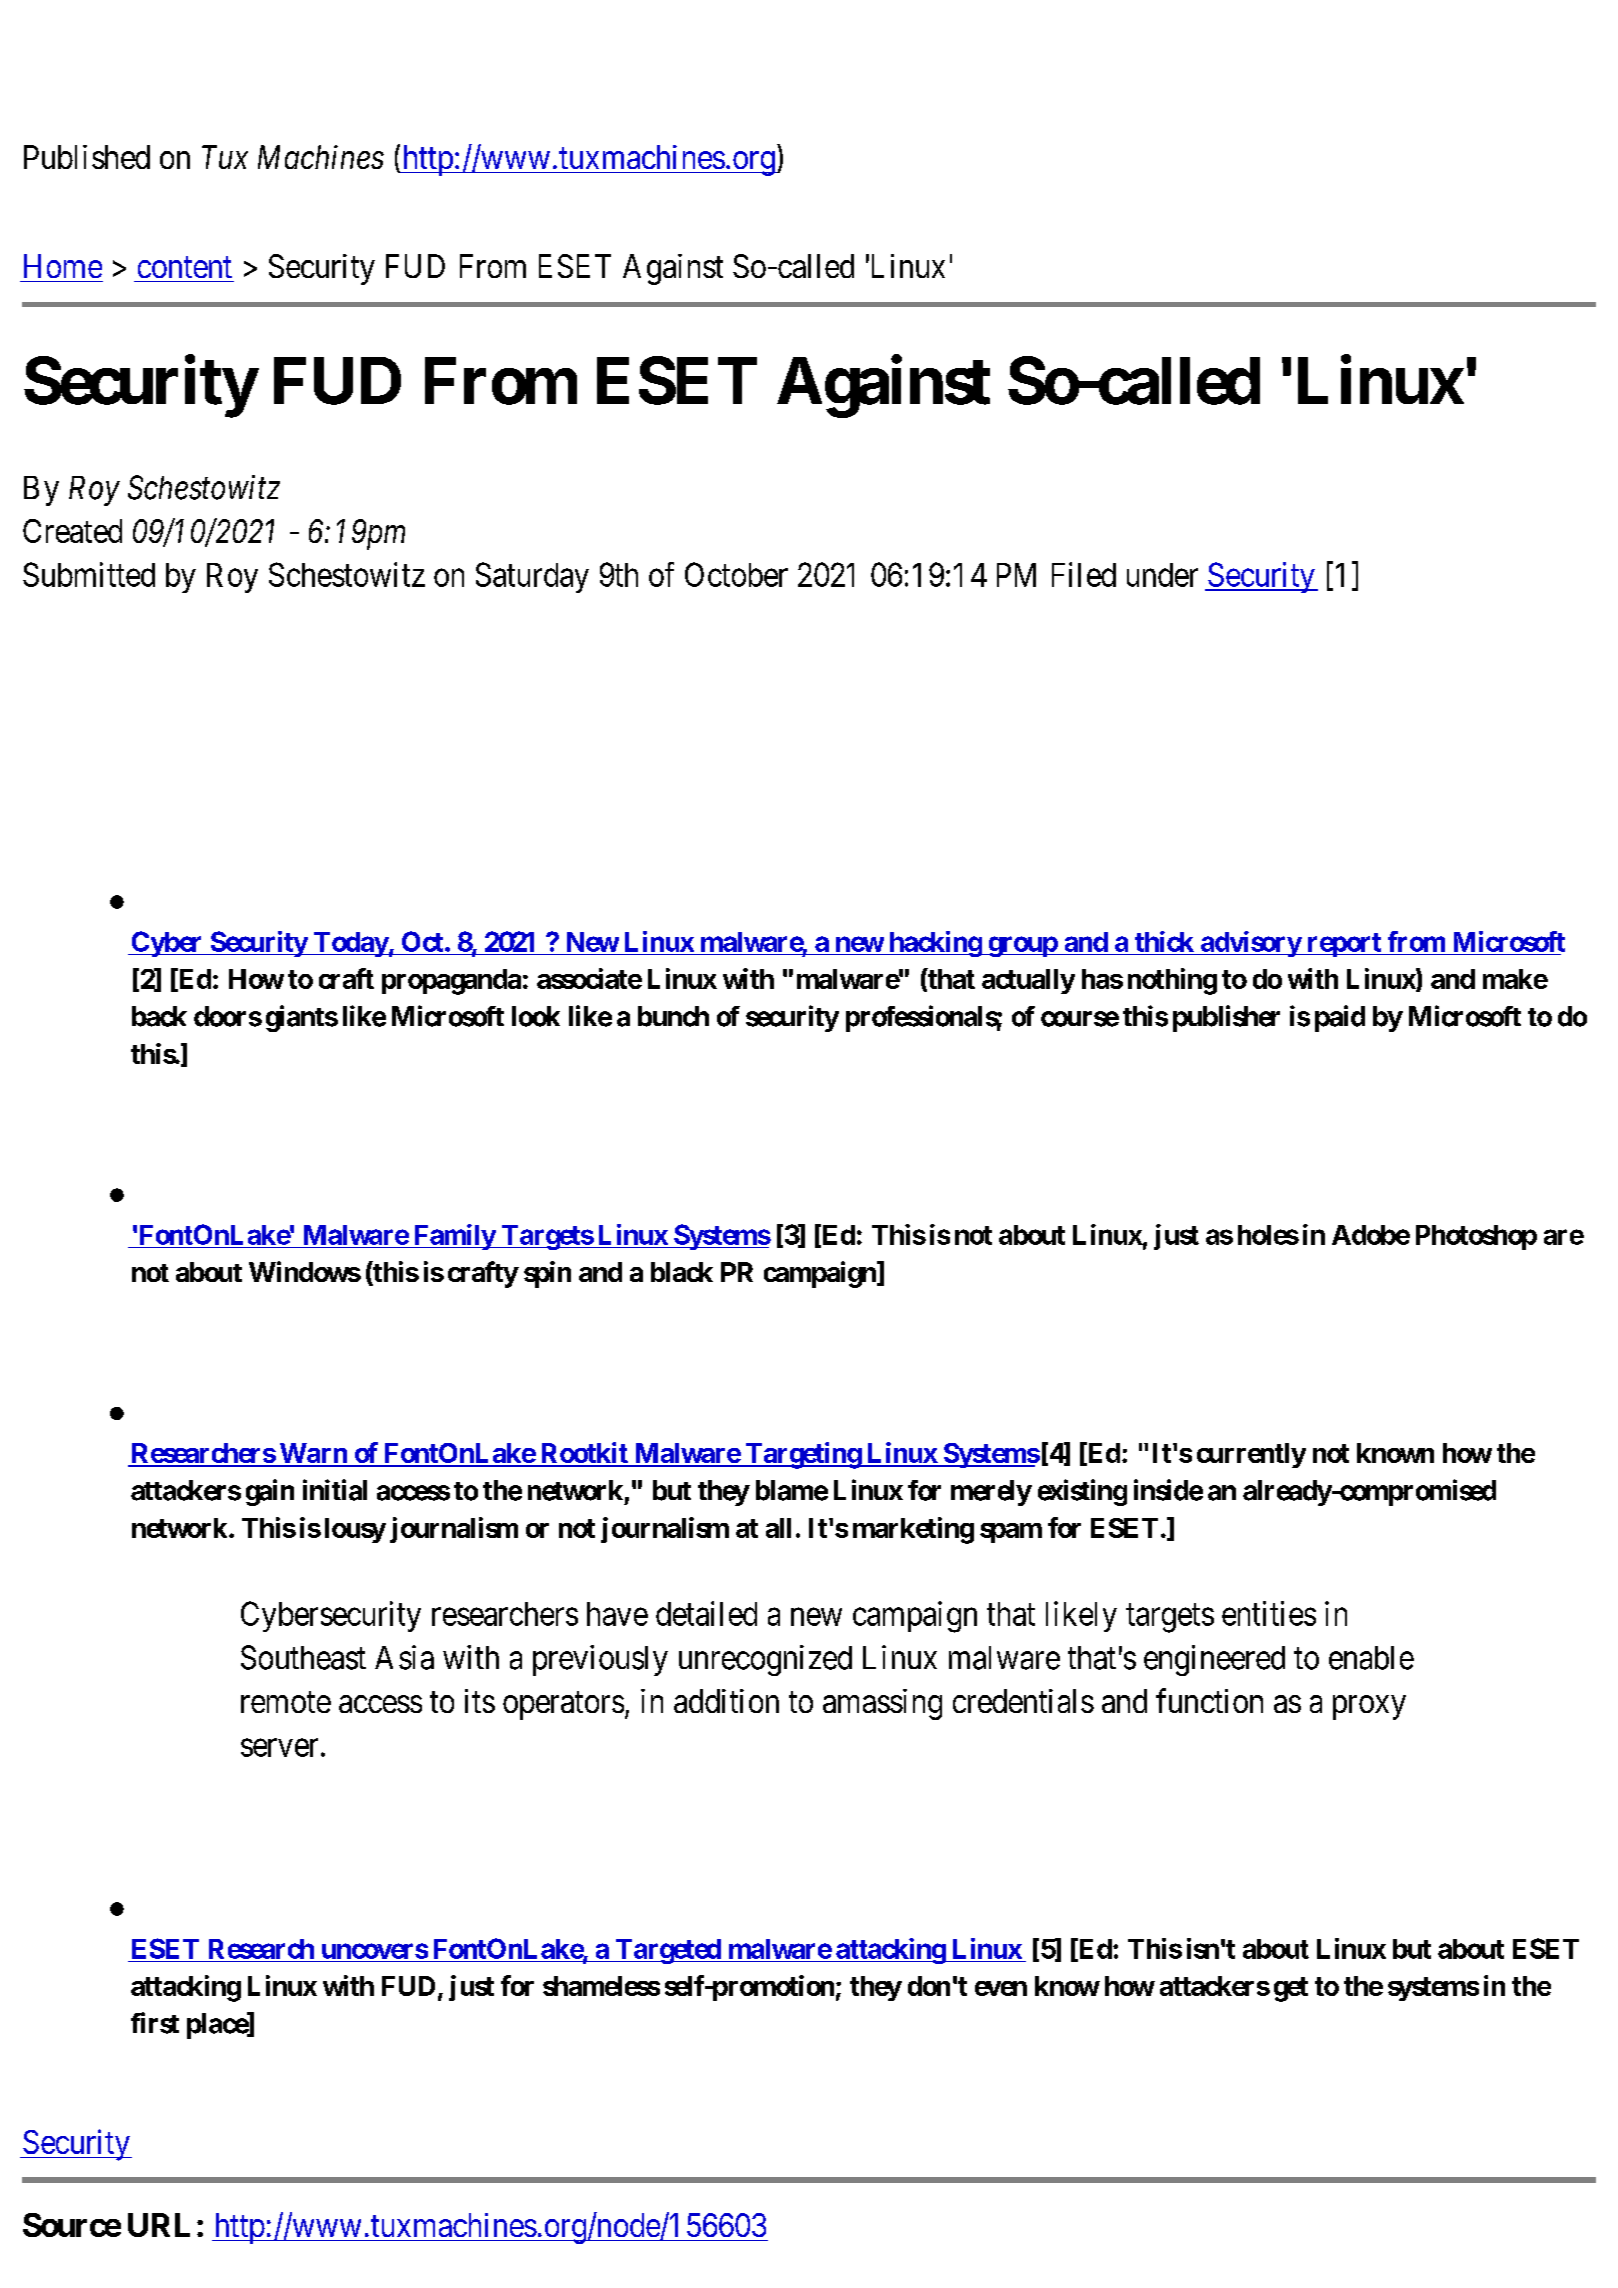  Describe the element at coordinates (736, 574) in the screenshot. I see `October` at that location.
